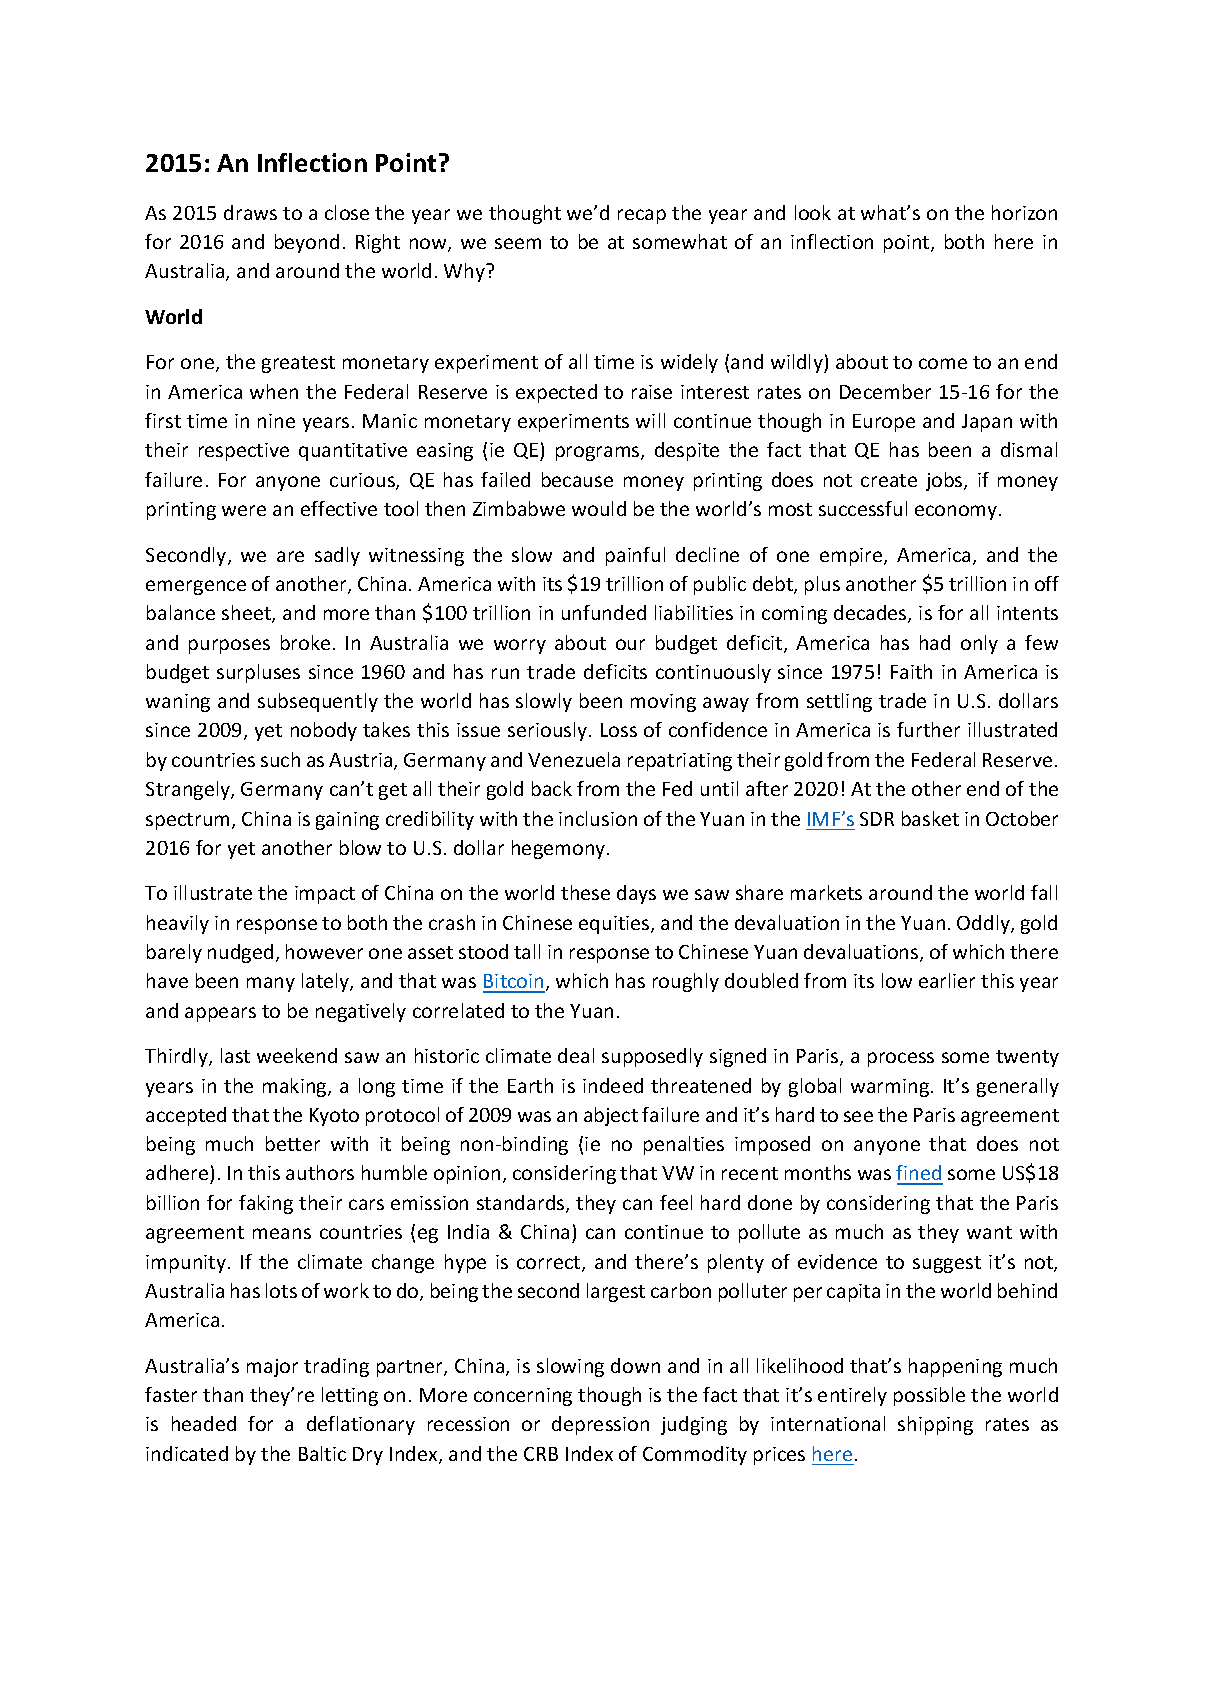  I want to click on recap, so click(642, 216).
